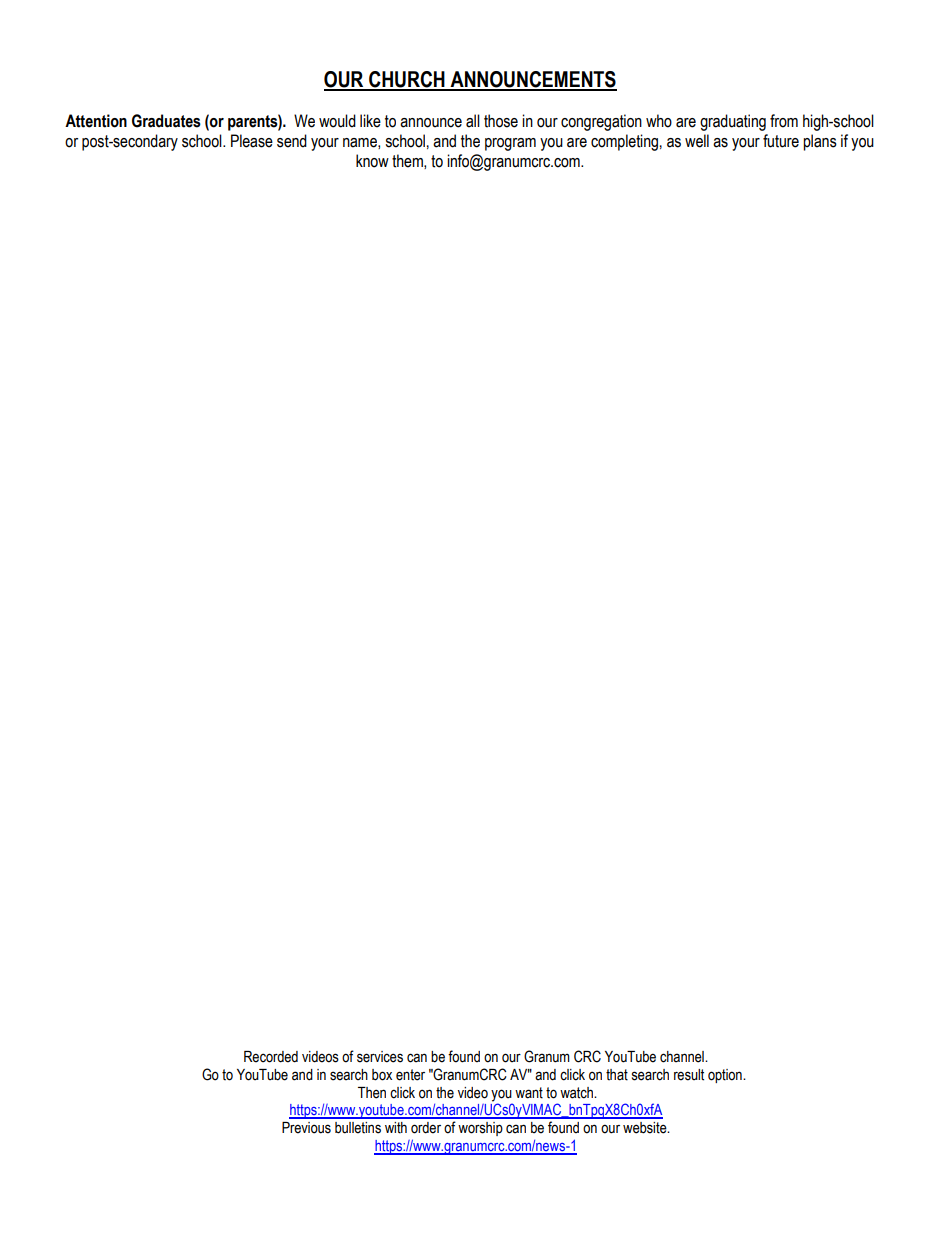 This page has width=952, height=1233. I want to click on enter, so click(410, 1075).
